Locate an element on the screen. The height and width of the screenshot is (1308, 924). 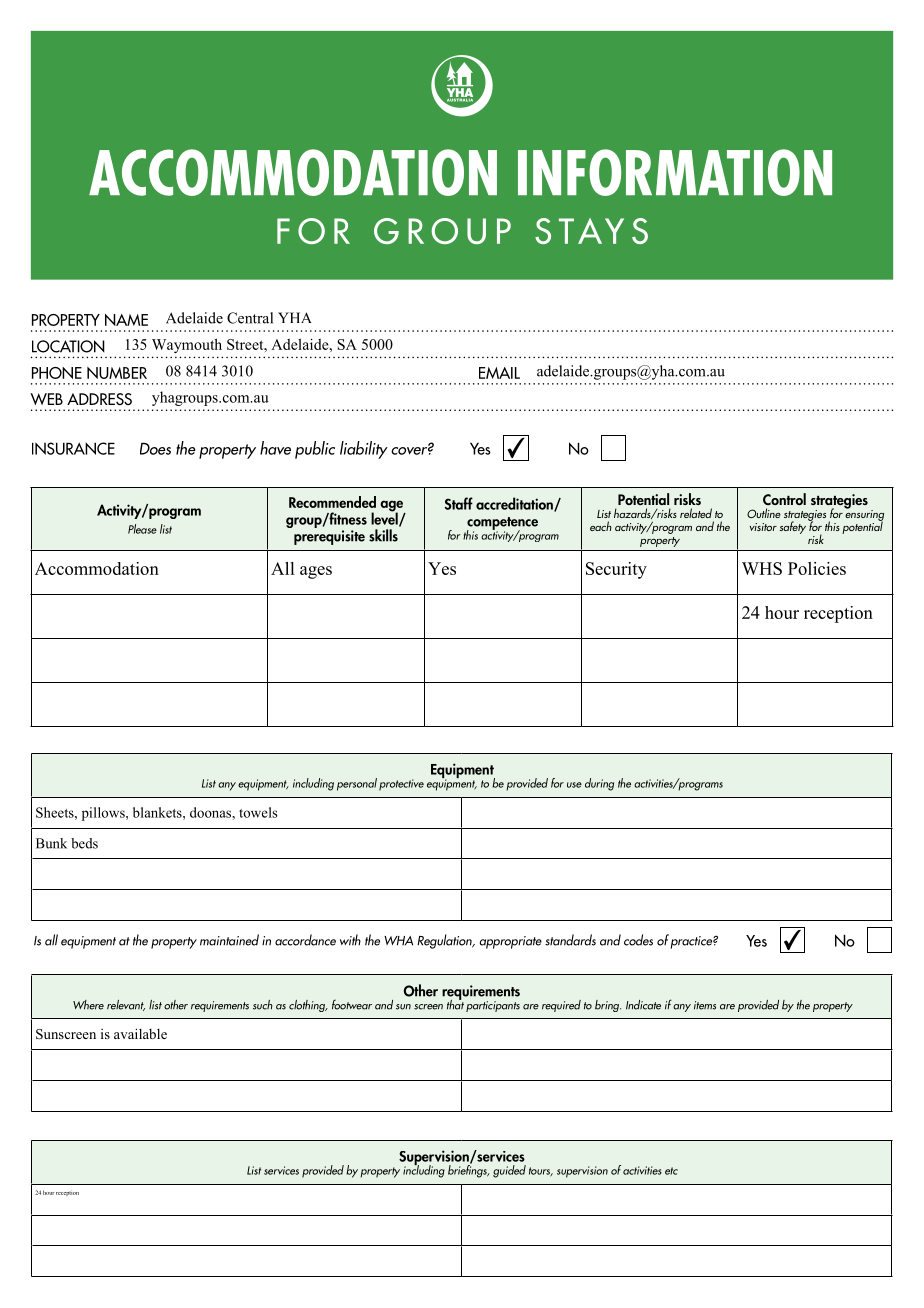
etc is located at coordinates (671, 1171).
